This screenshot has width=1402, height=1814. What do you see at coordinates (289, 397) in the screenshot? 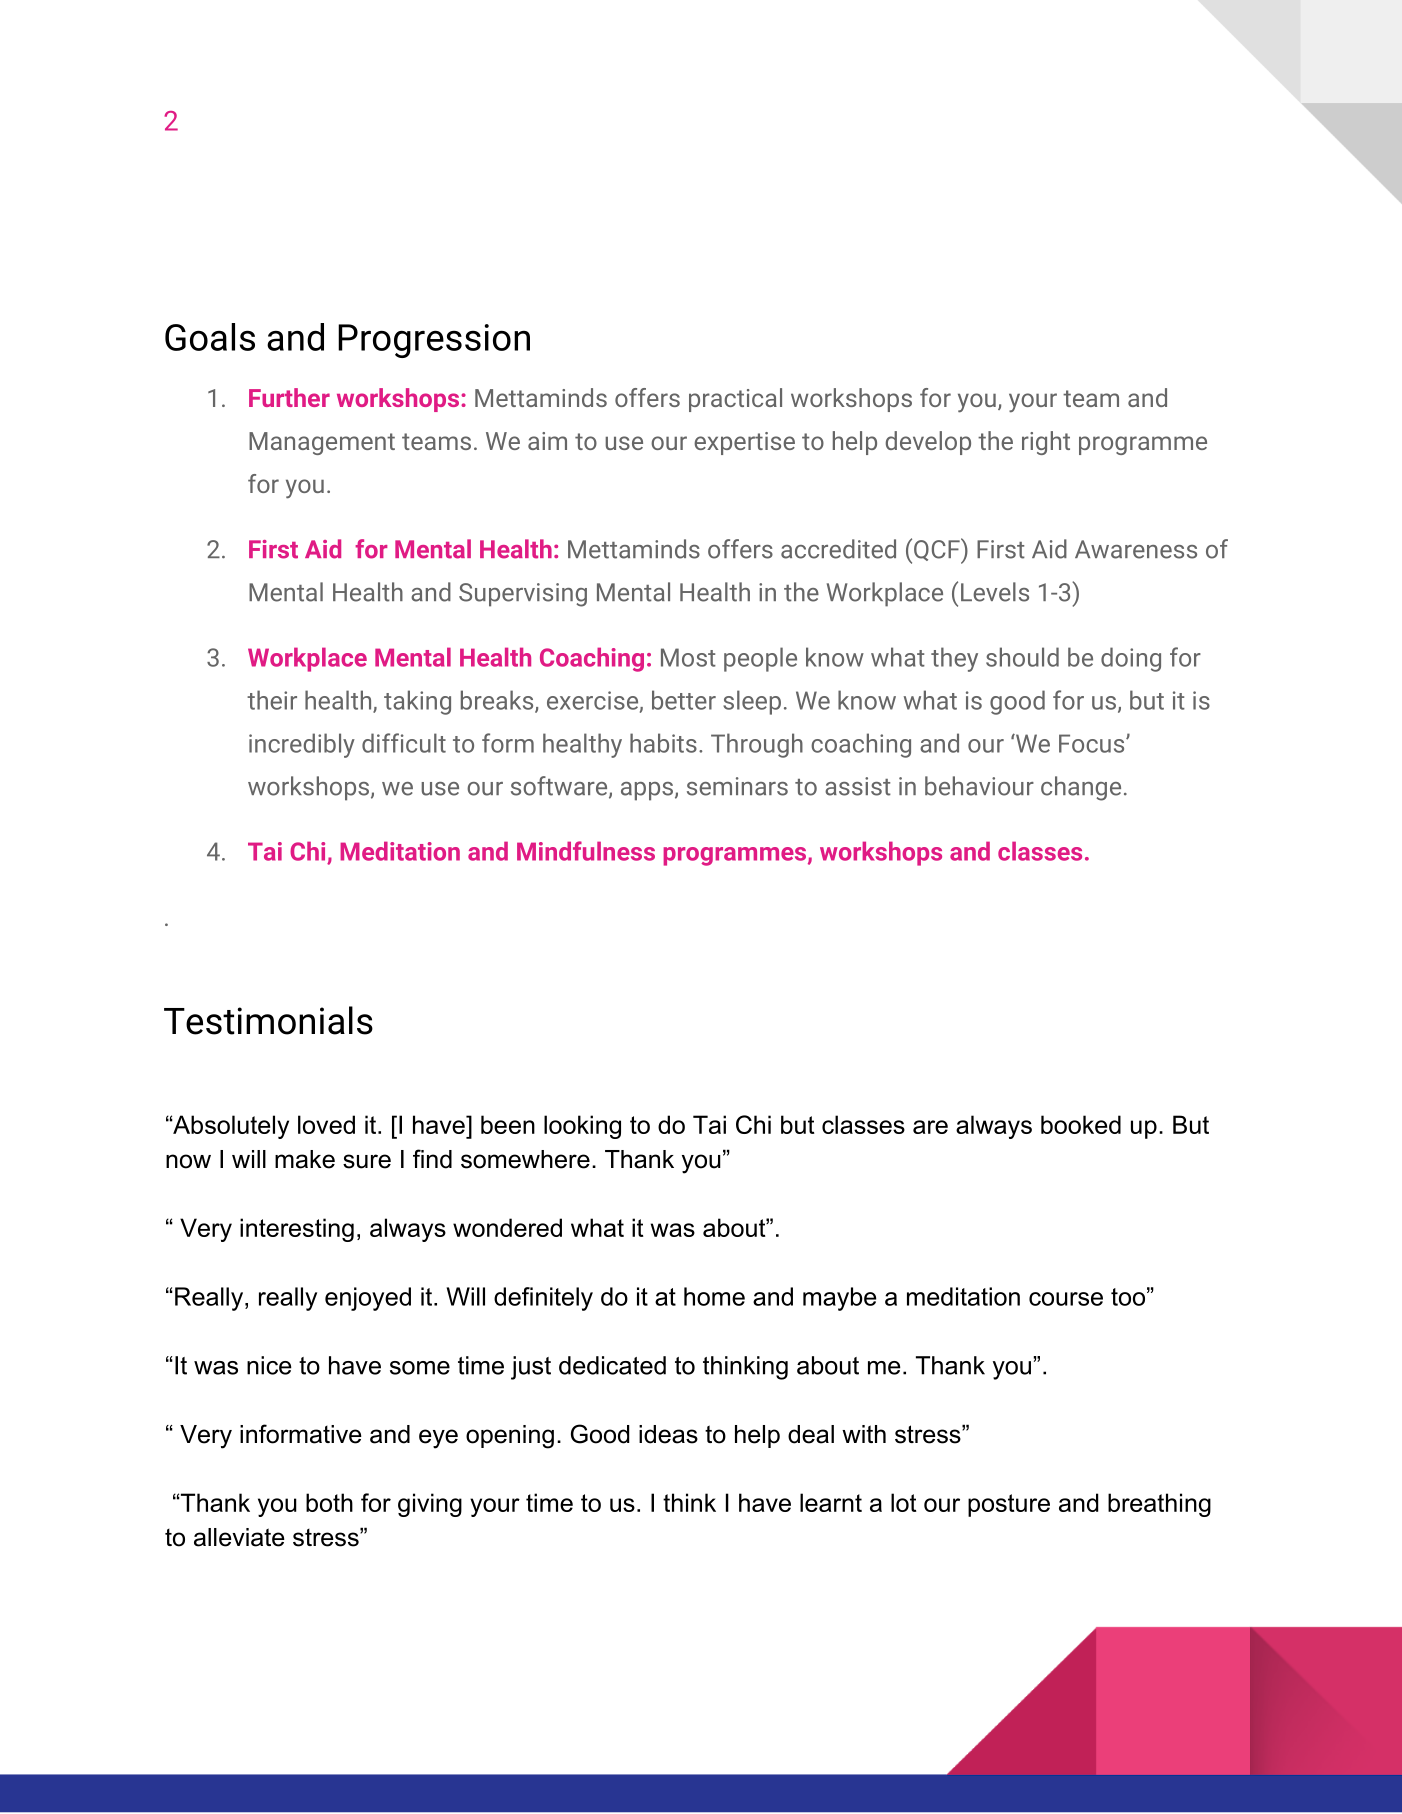
I see `Further` at bounding box center [289, 397].
